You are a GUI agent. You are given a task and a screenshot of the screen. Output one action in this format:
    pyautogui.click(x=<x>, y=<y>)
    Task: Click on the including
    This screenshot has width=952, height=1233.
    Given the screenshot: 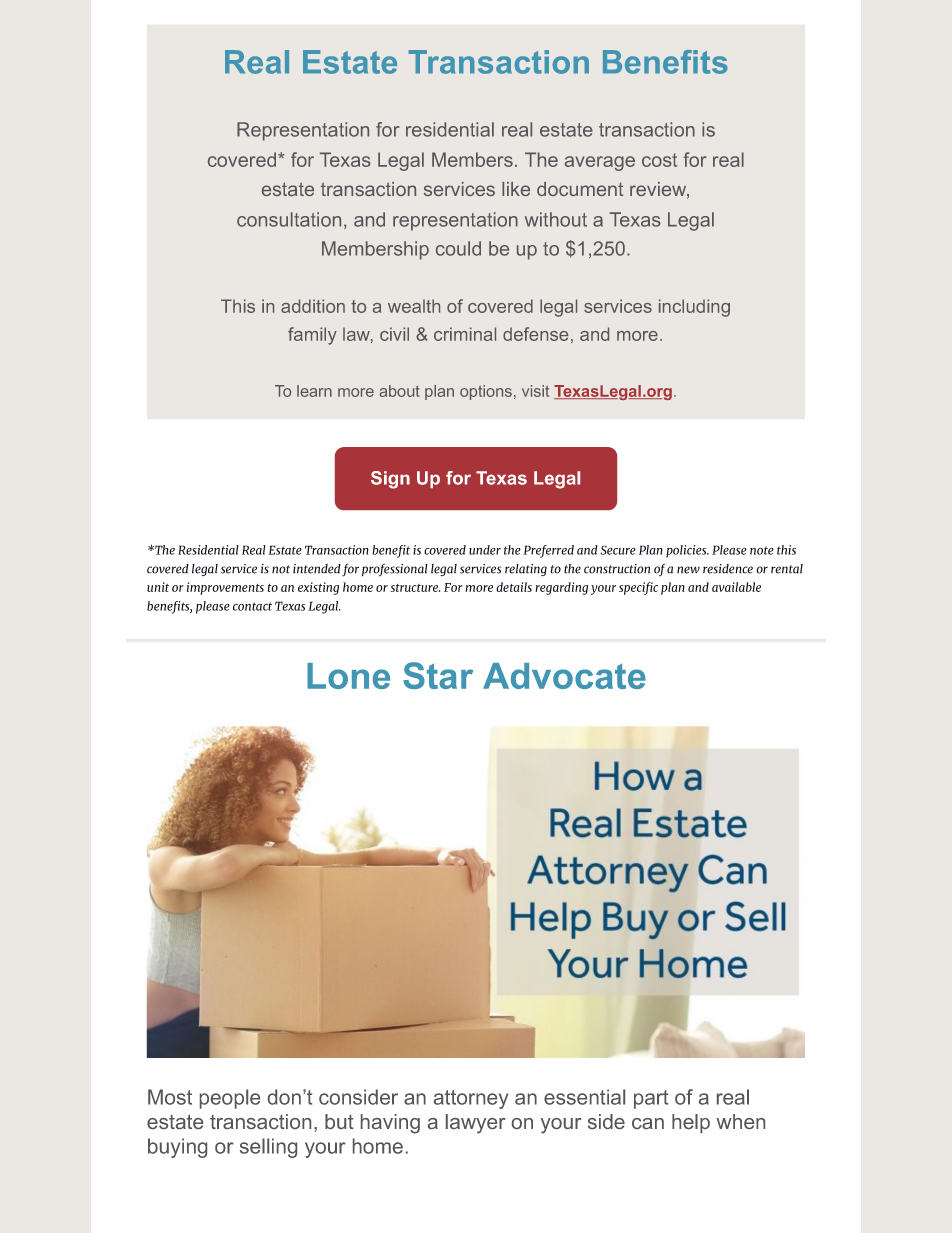 What is the action you would take?
    pyautogui.click(x=694, y=308)
